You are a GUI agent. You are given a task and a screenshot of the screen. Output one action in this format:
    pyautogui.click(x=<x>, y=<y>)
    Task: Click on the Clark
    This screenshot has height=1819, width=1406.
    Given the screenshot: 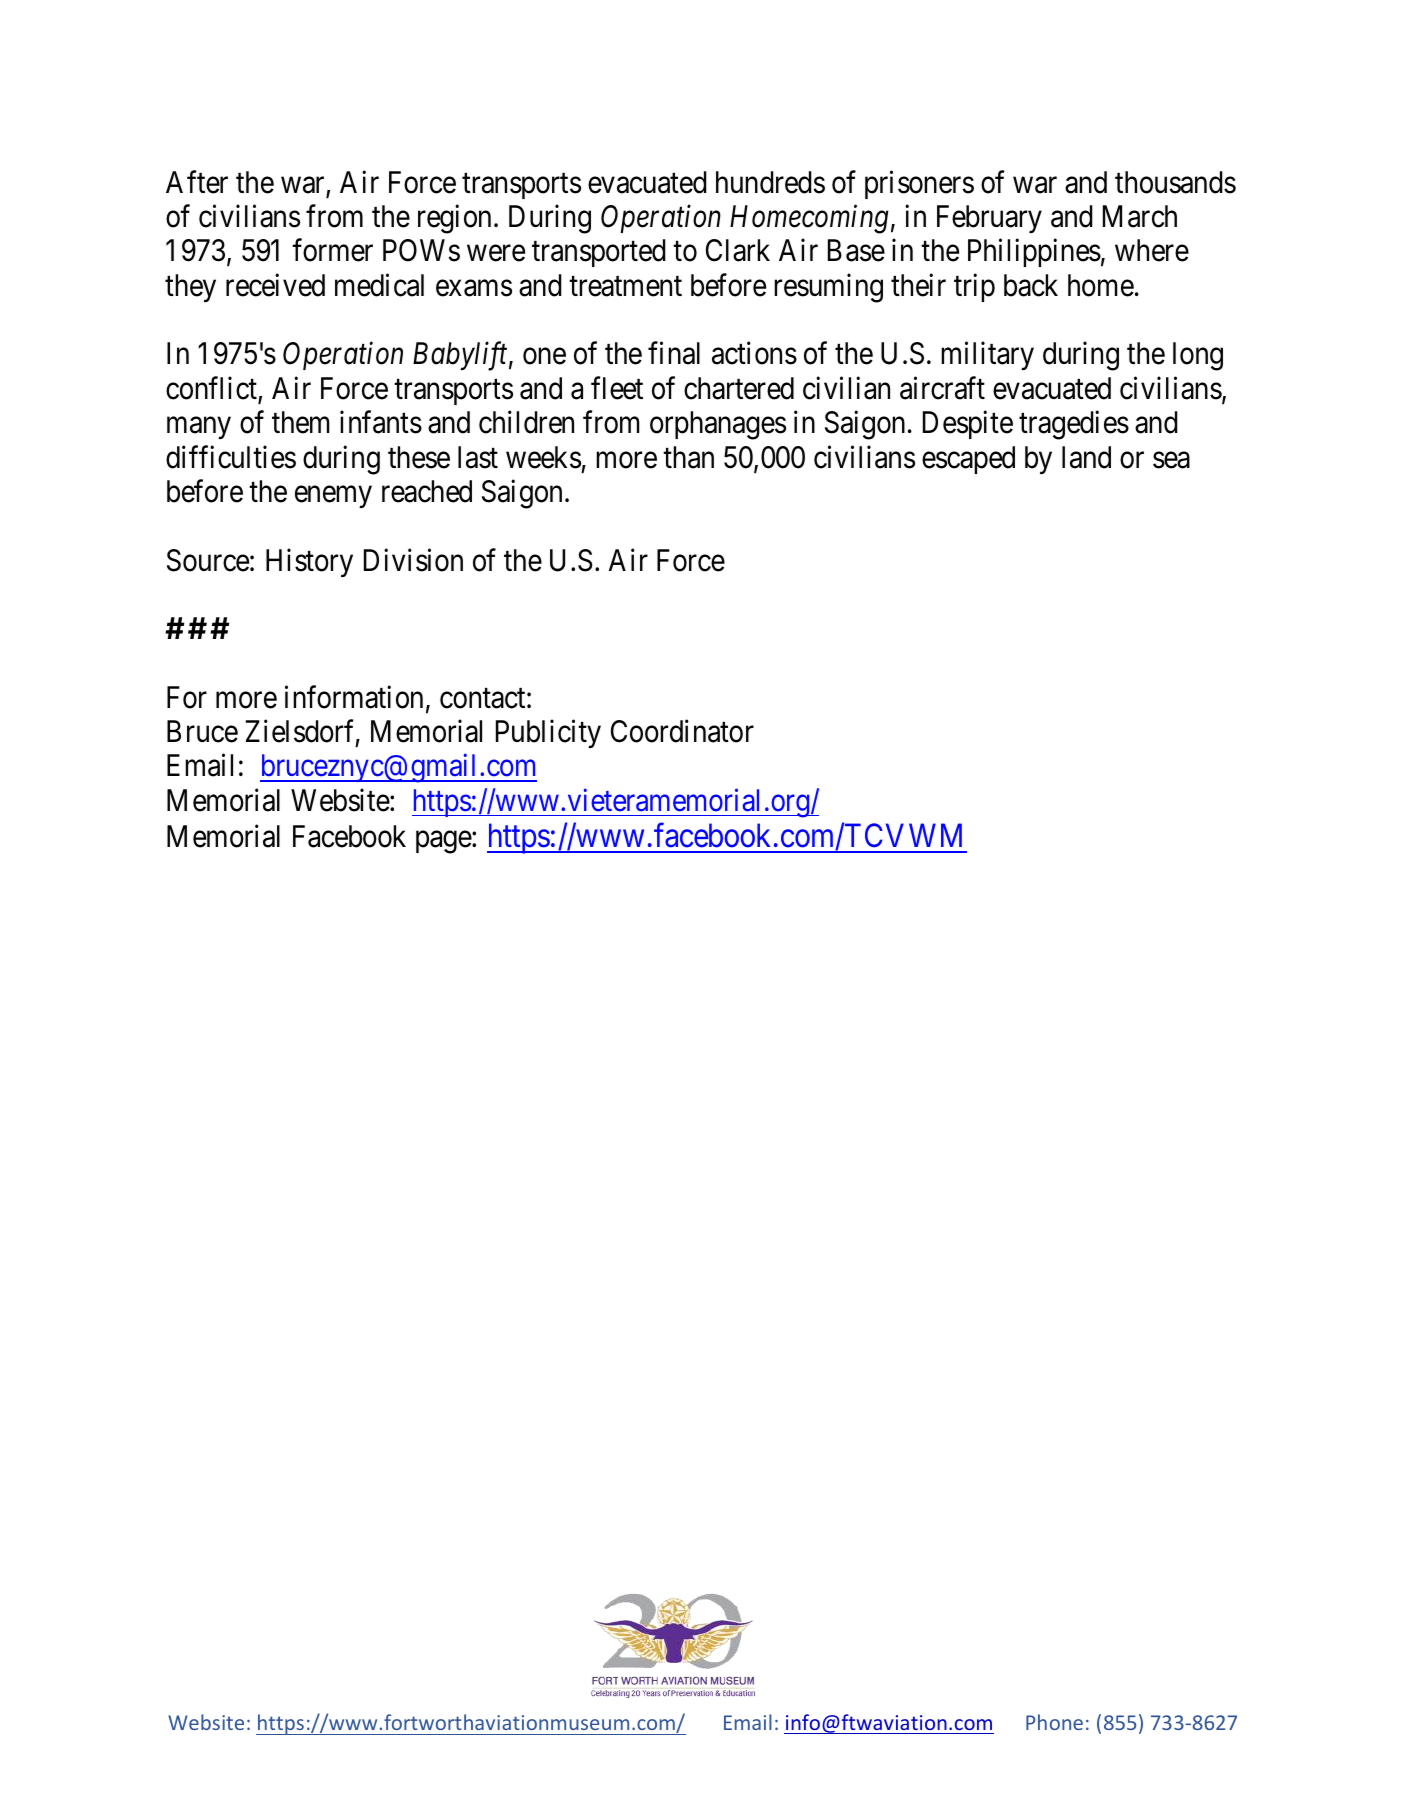 What is the action you would take?
    pyautogui.click(x=738, y=250)
